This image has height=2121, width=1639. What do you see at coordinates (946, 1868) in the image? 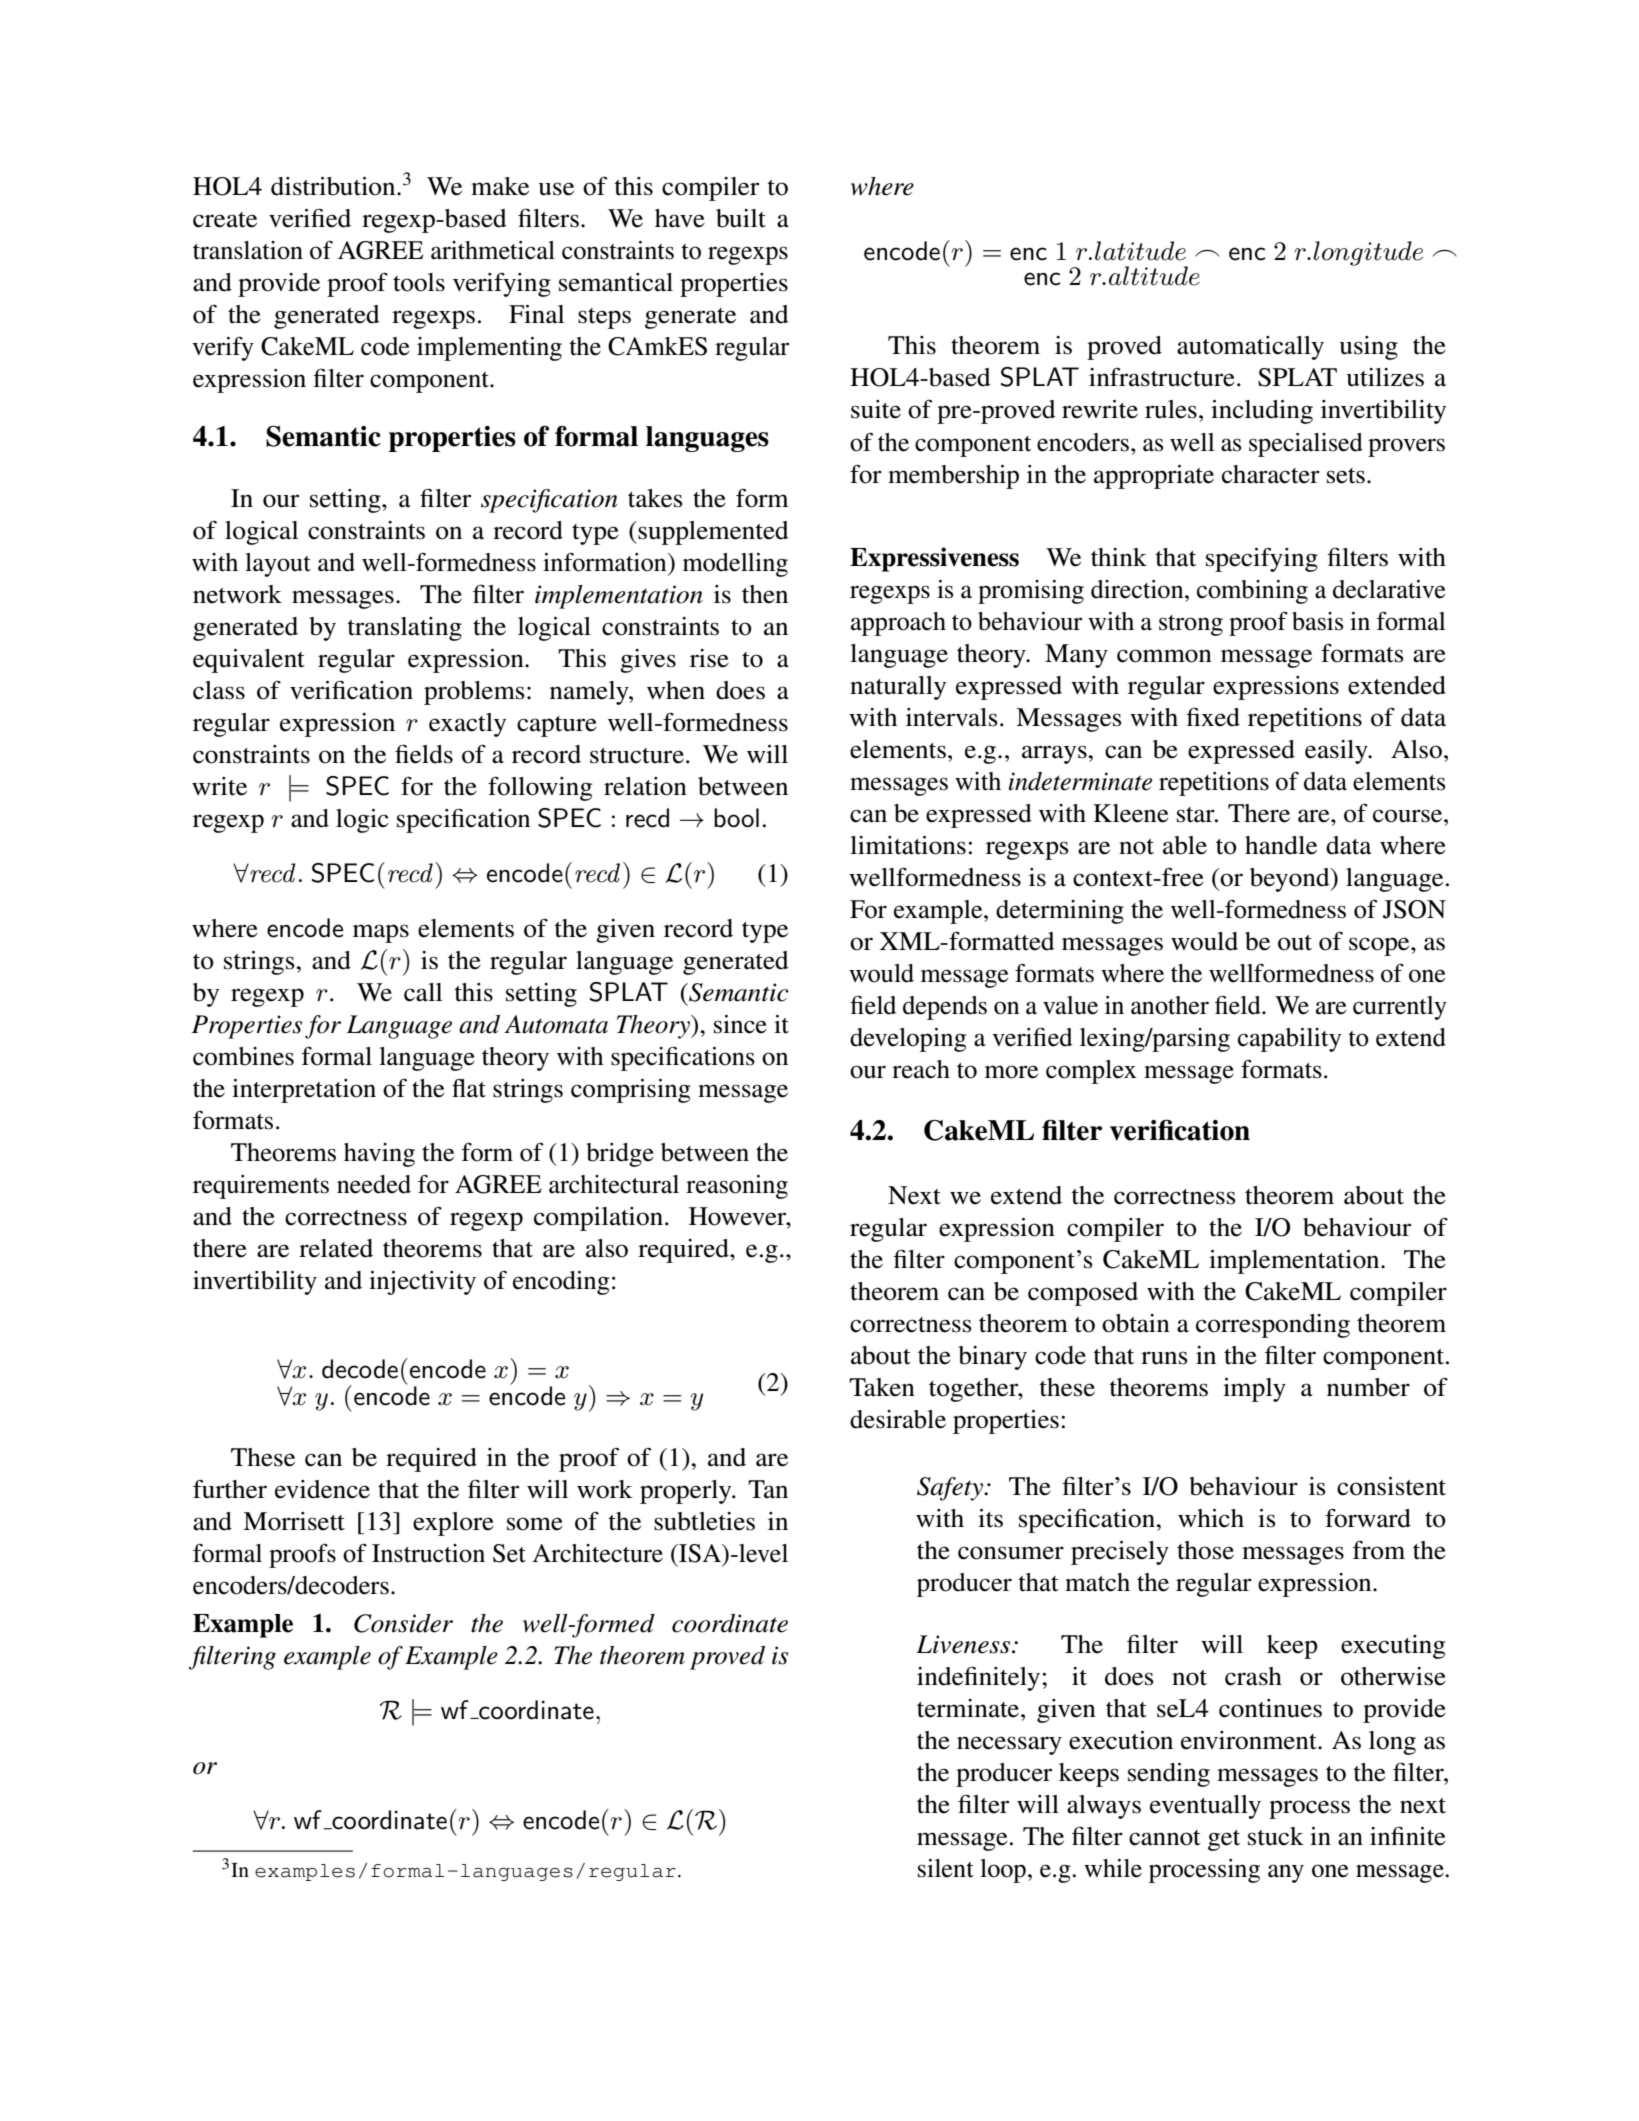
I see `silent` at bounding box center [946, 1868].
